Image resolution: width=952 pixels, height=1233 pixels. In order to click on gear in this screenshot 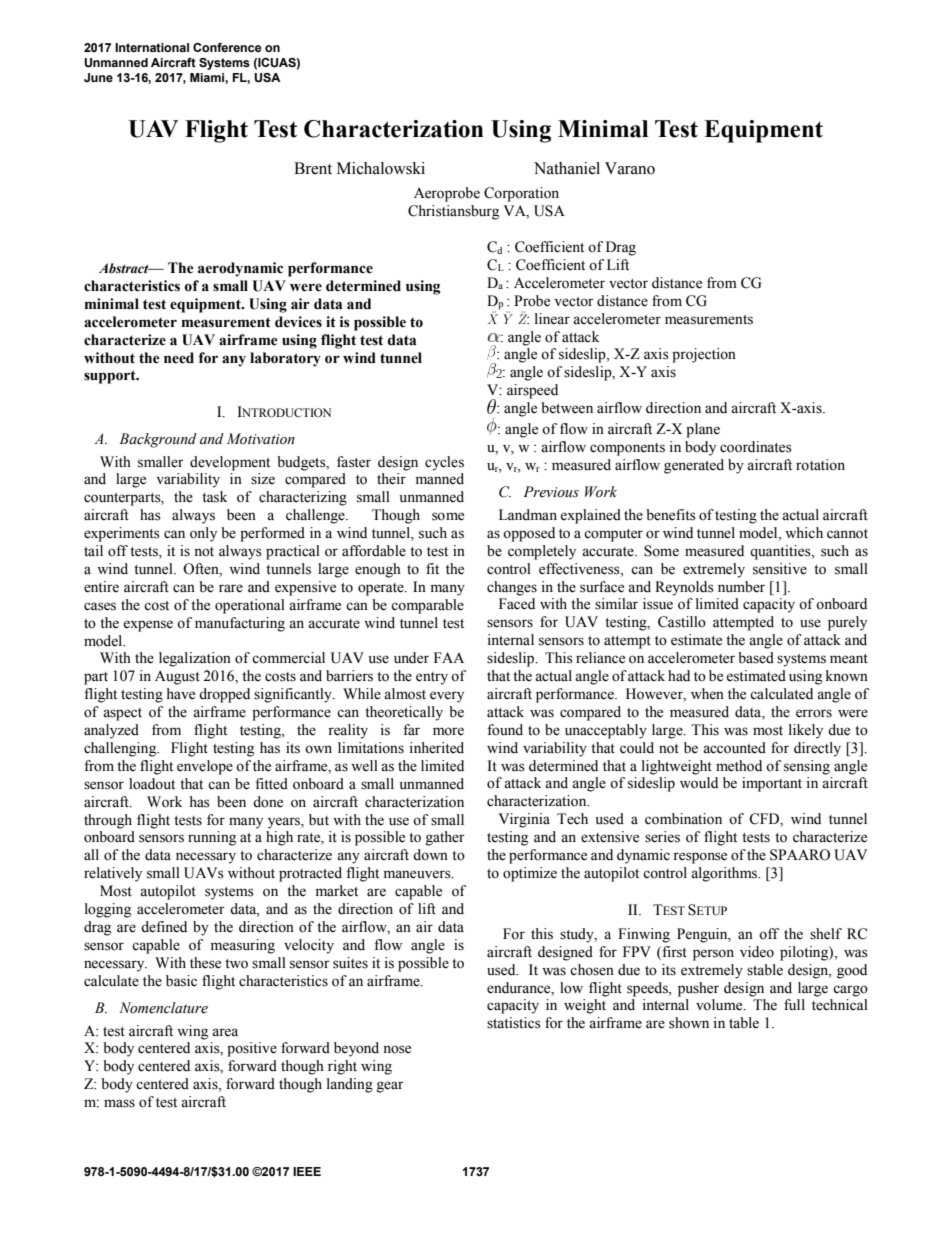, I will do `click(390, 1087)`.
